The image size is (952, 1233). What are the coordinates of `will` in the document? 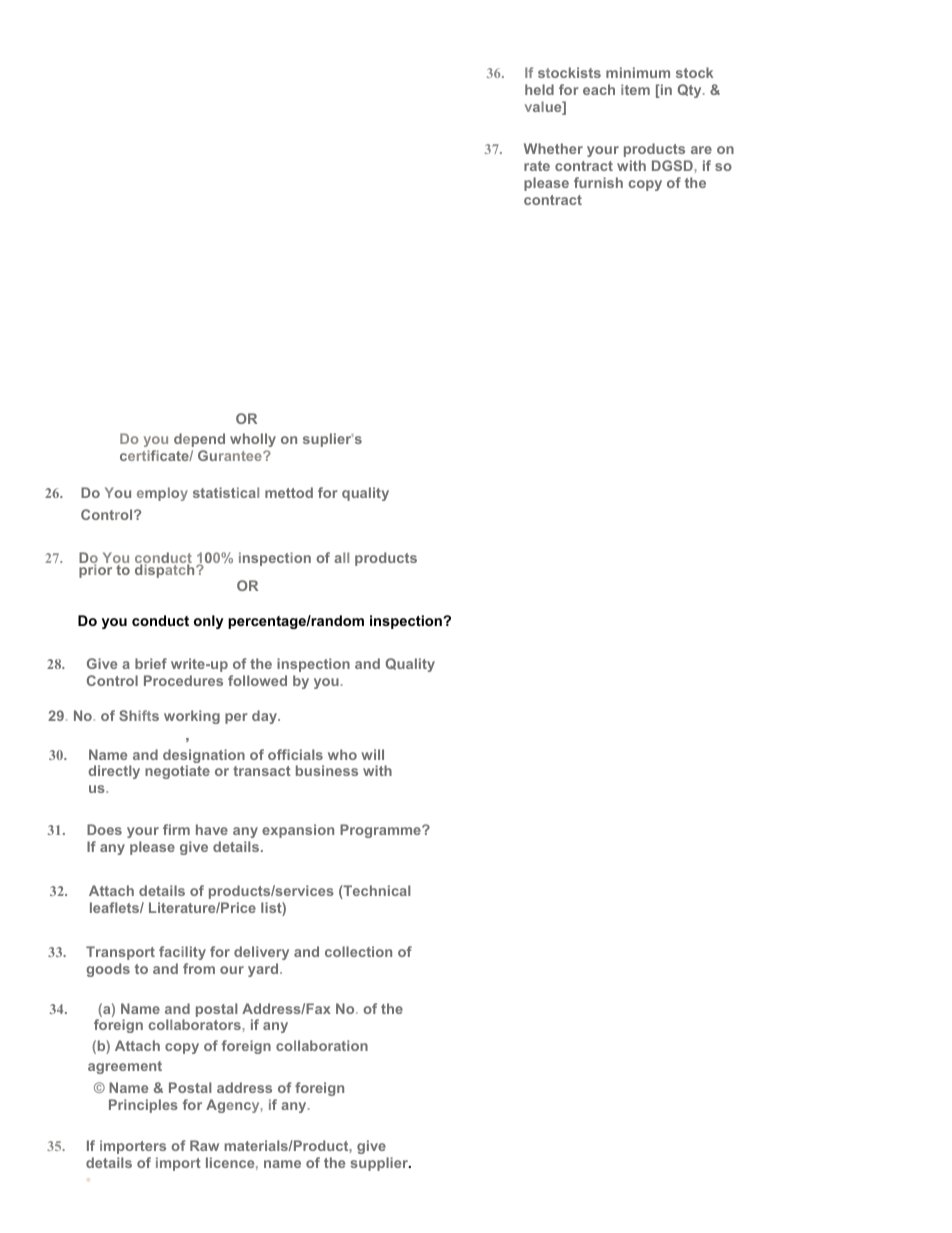 It's located at (372, 754).
